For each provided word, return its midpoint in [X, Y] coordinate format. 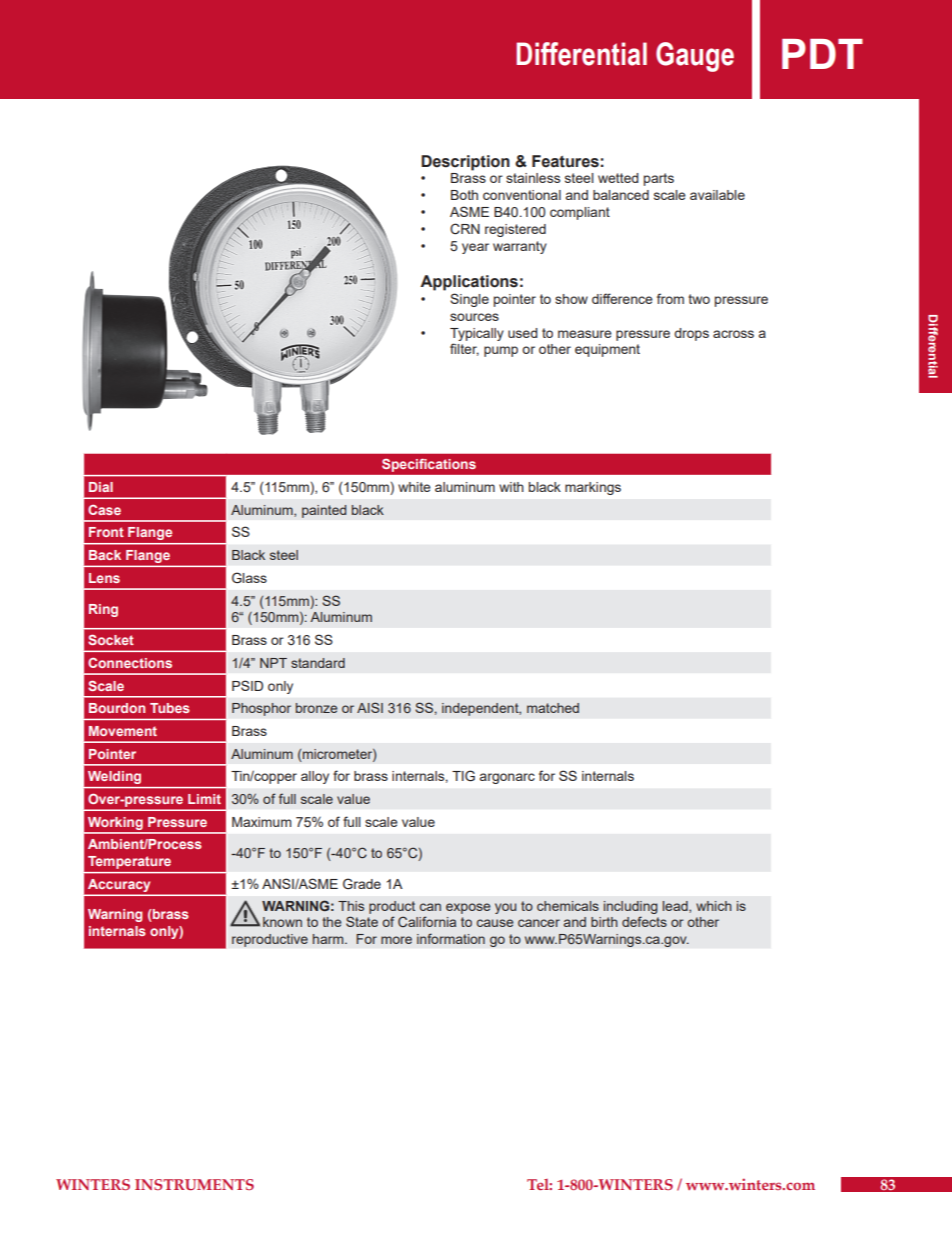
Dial [101, 487]
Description [465, 163]
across [733, 334]
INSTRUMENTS [194, 1184]
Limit [204, 799]
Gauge [695, 57]
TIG [463, 775]
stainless [533, 178]
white [414, 487]
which [714, 906]
